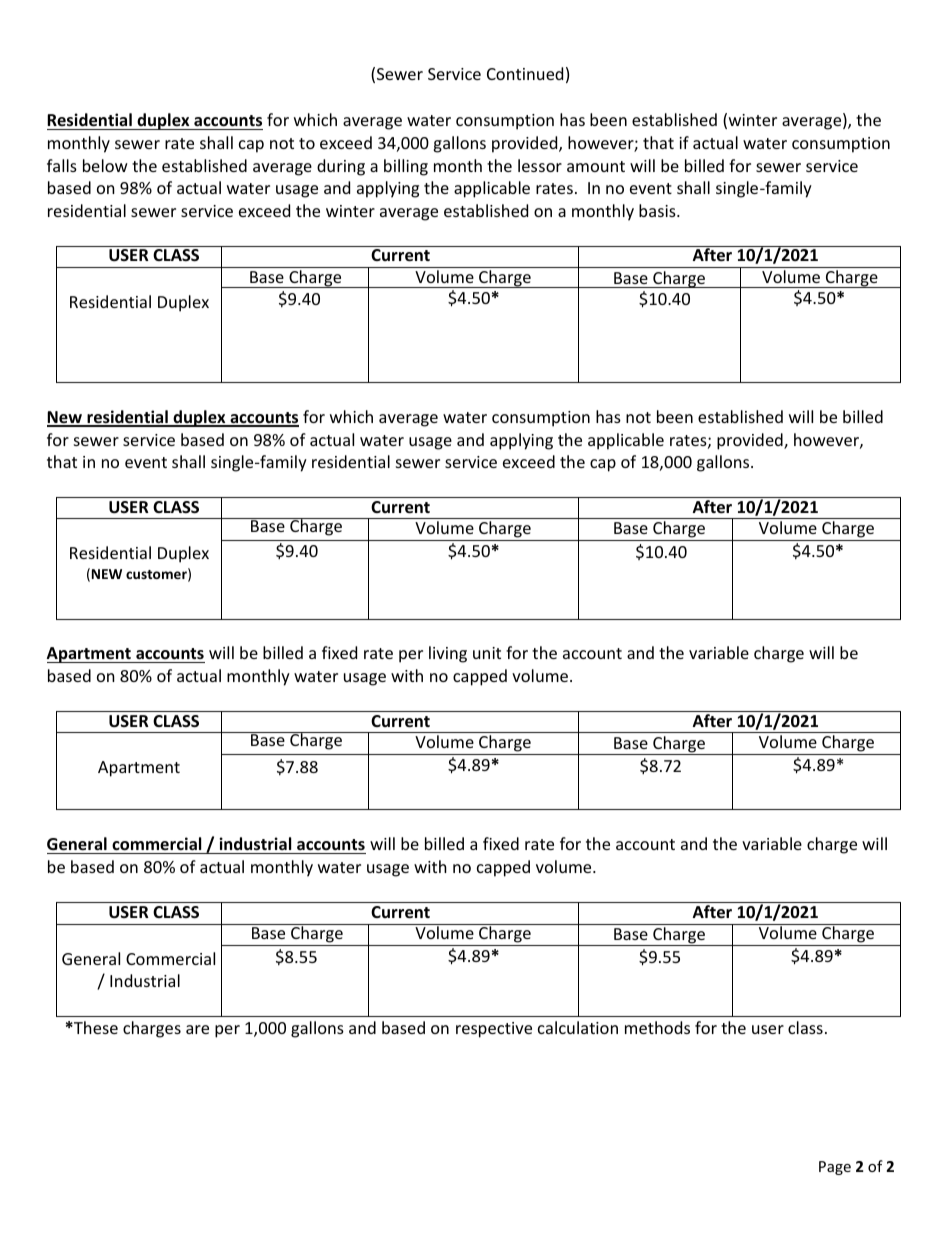 The image size is (952, 1233). I want to click on are, so click(197, 1029).
